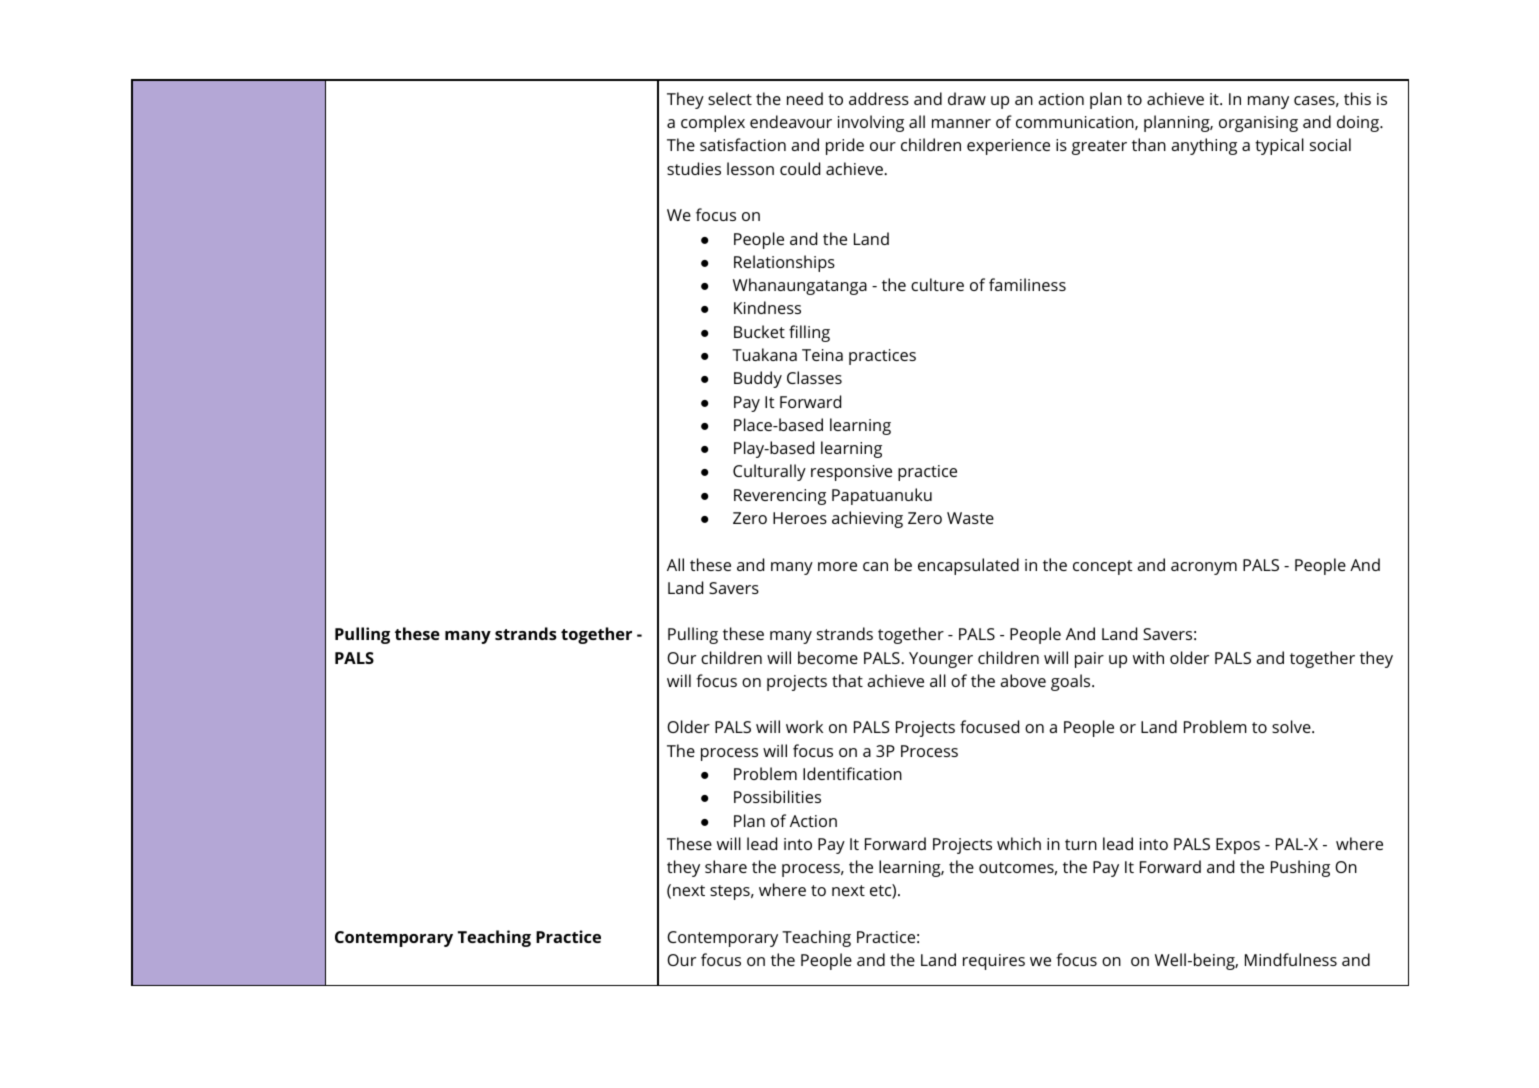  Describe the element at coordinates (1204, 568) in the screenshot. I see `acronym` at that location.
